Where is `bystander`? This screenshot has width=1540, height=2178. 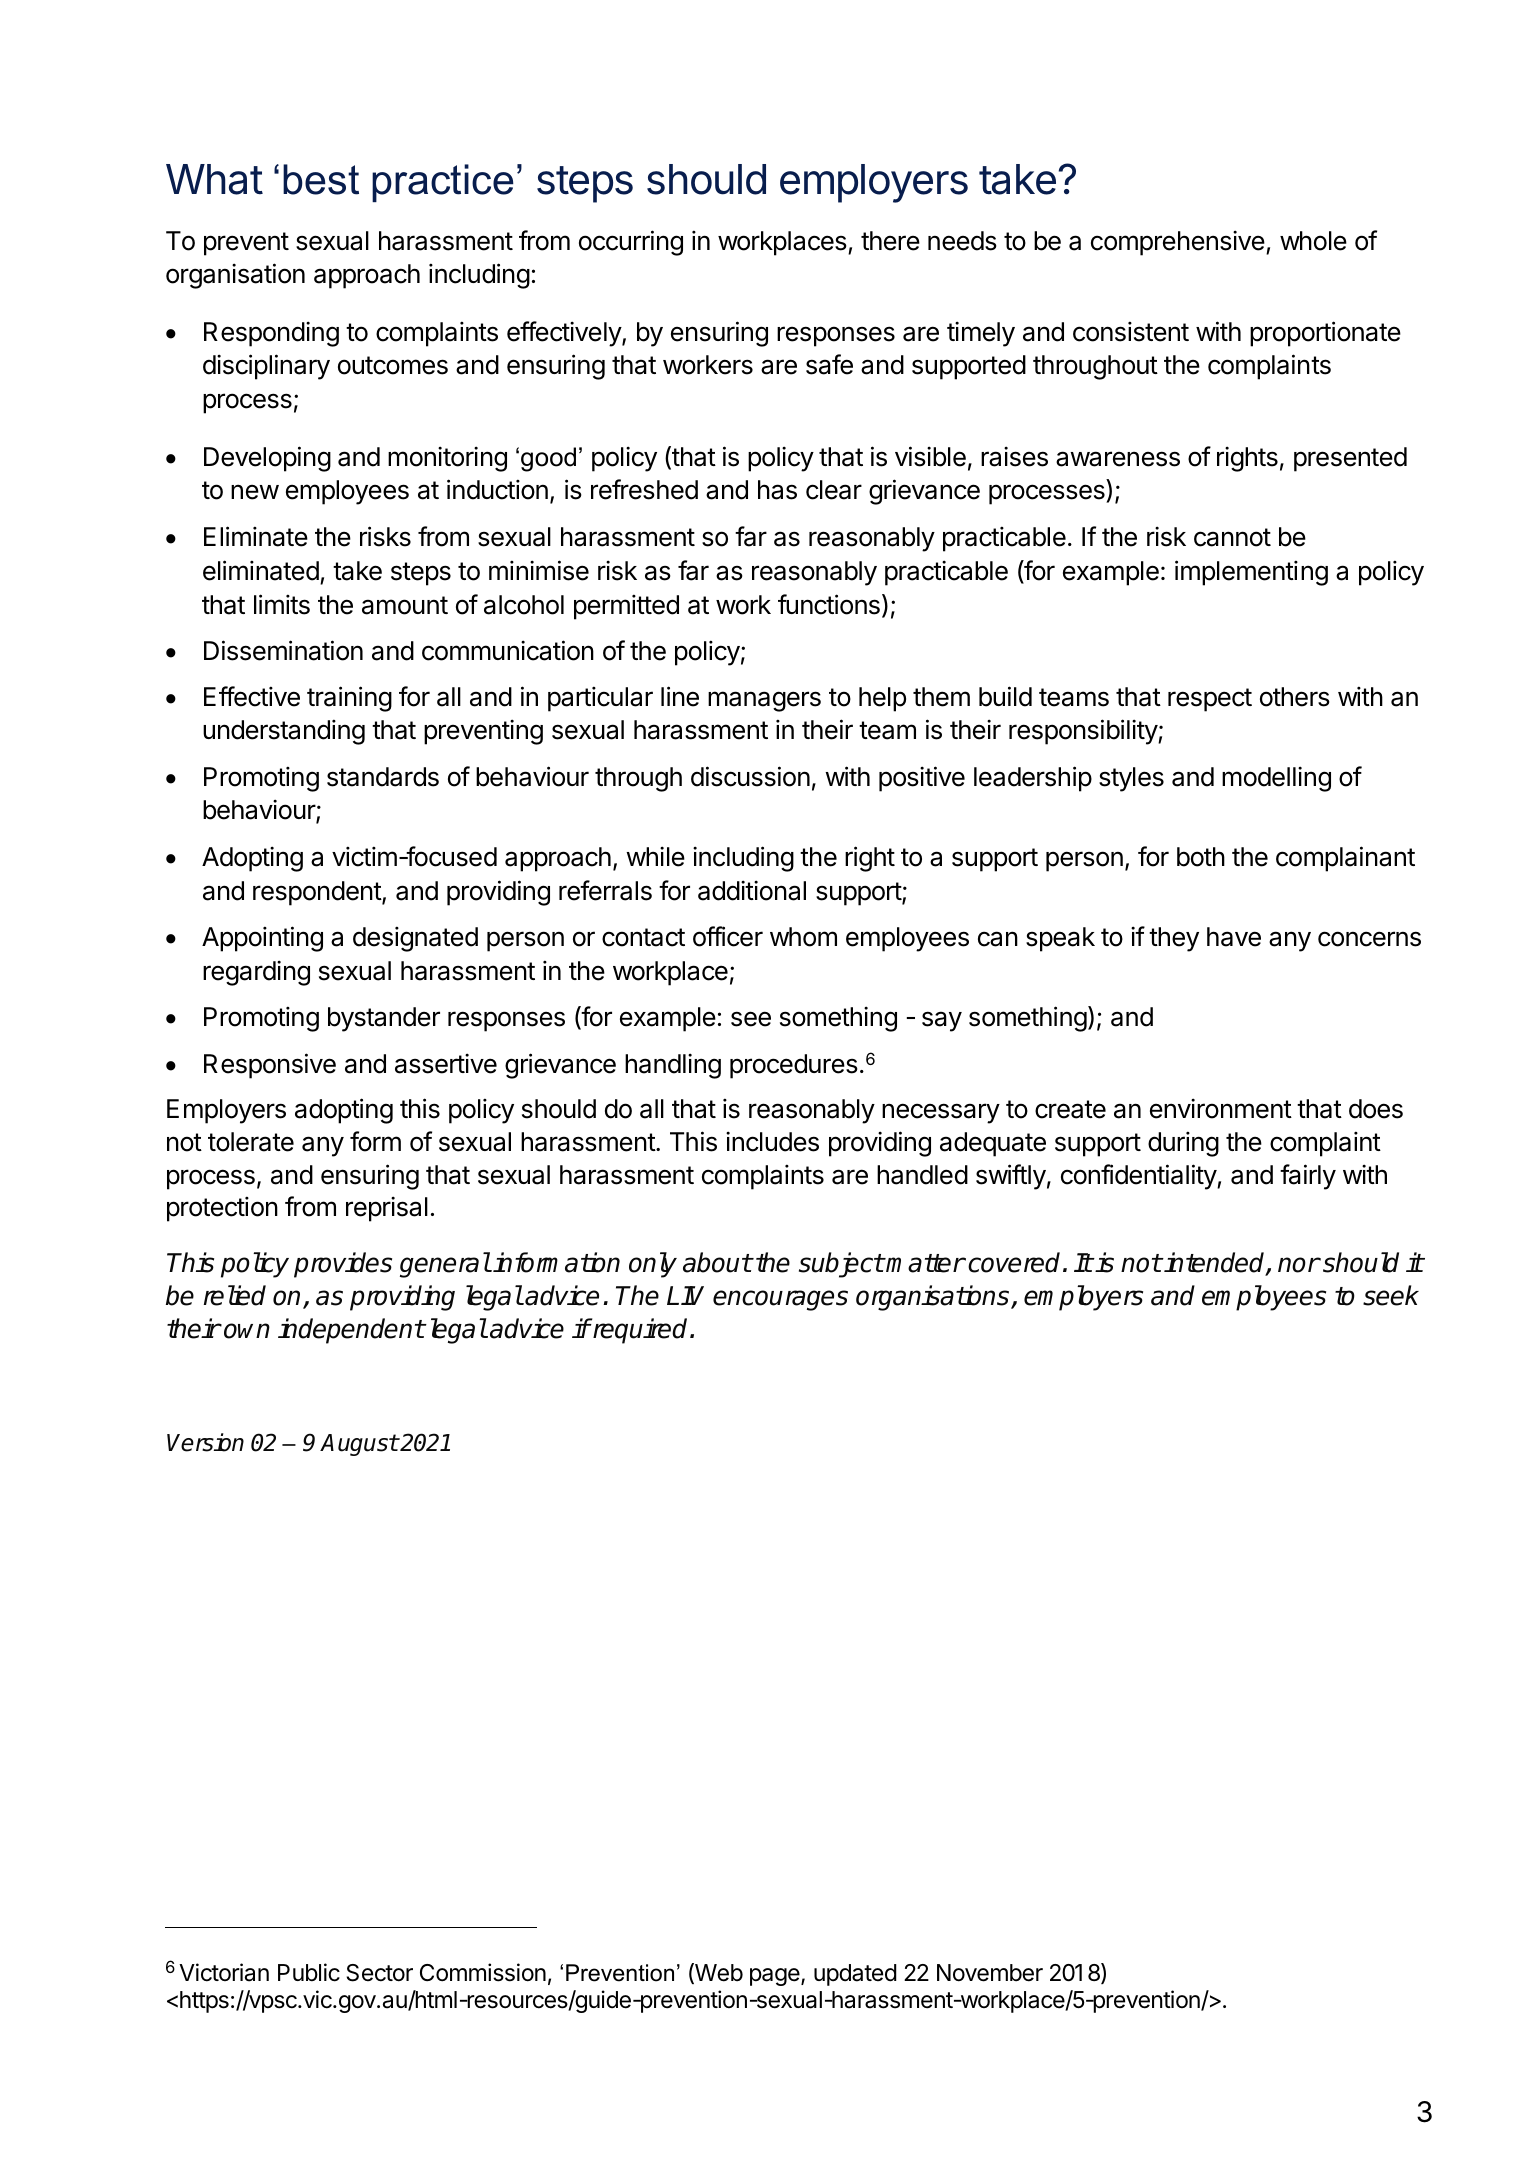
bystander is located at coordinates (384, 1019).
